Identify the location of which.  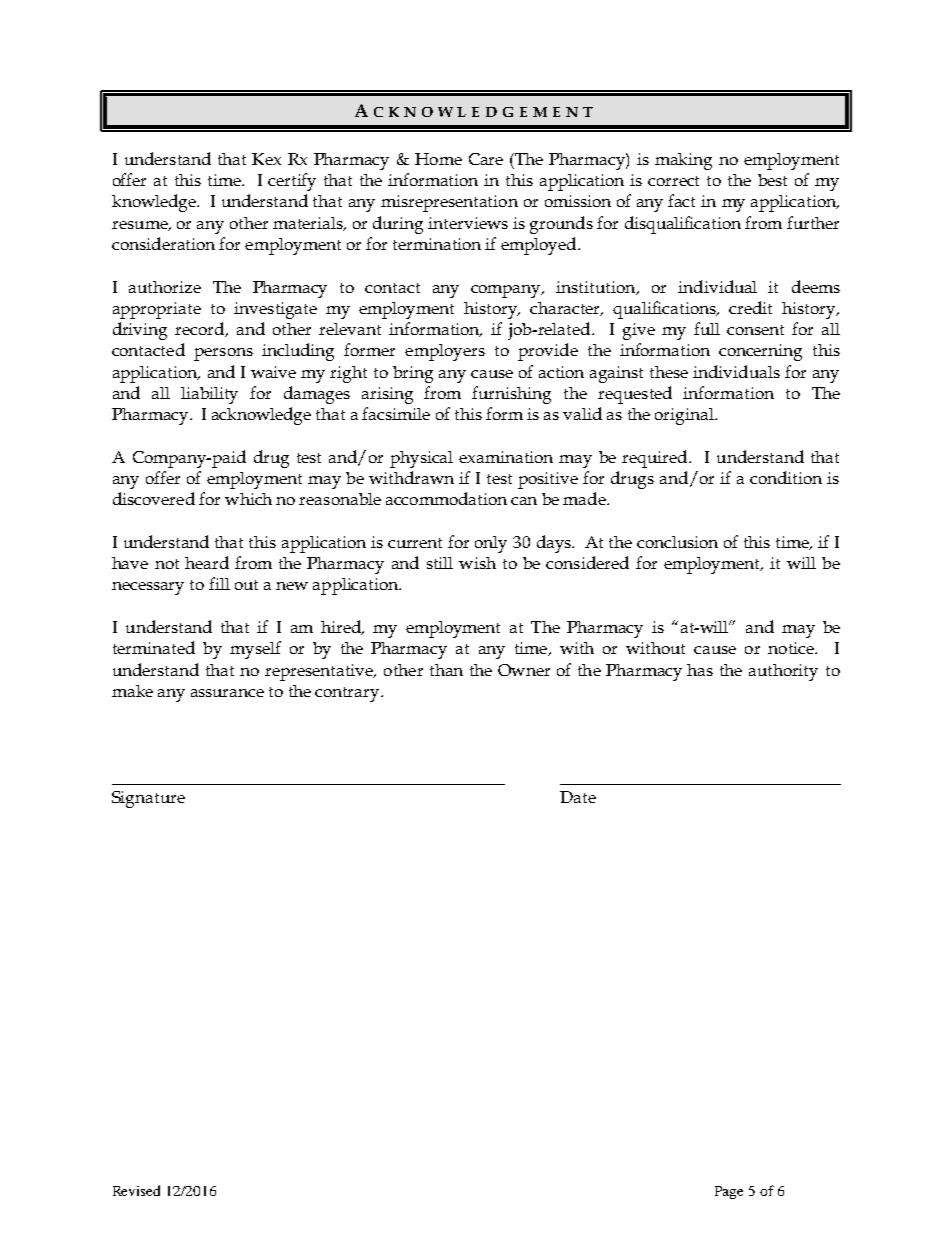
(248, 499).
